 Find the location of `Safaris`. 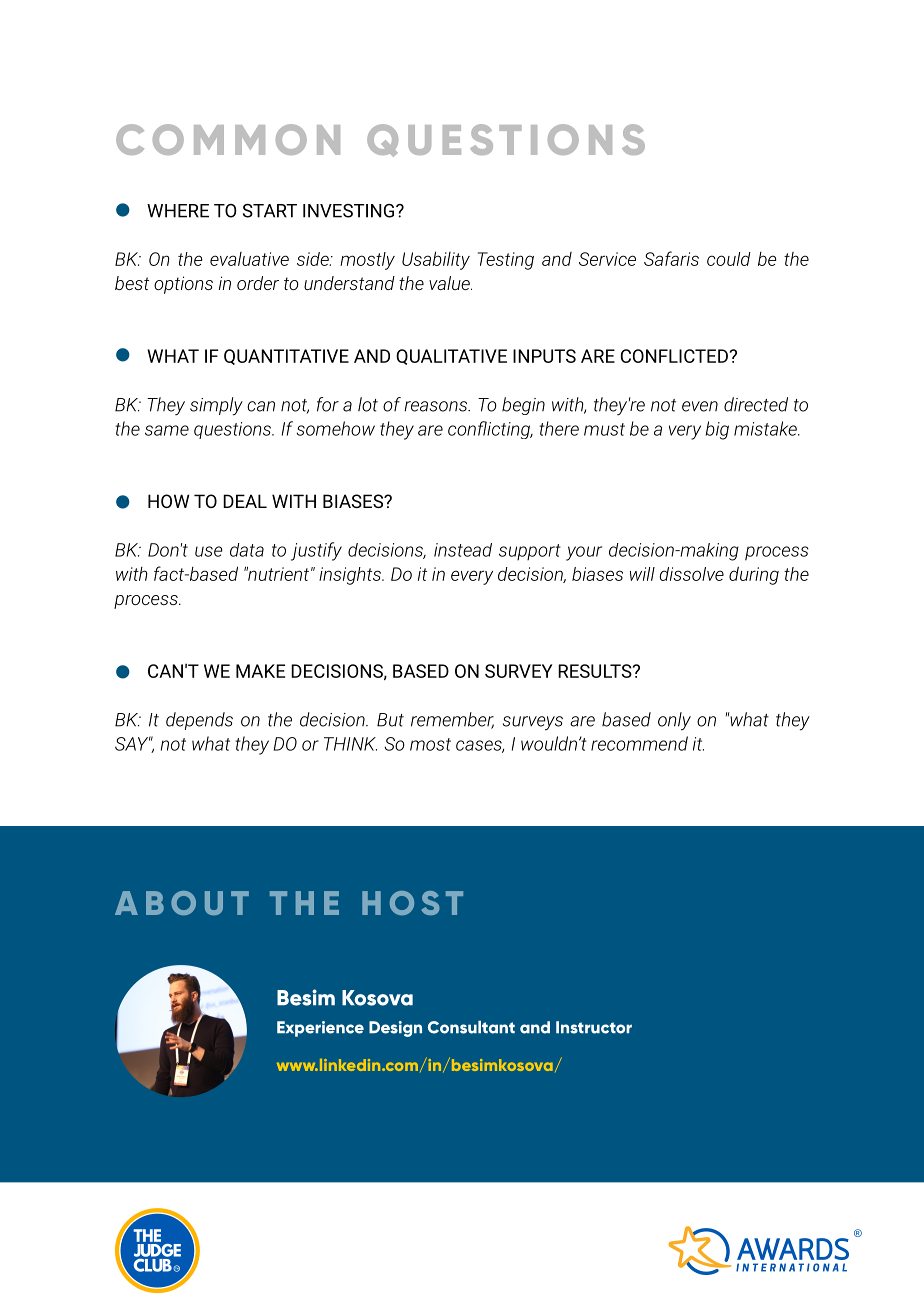

Safaris is located at coordinates (671, 258).
